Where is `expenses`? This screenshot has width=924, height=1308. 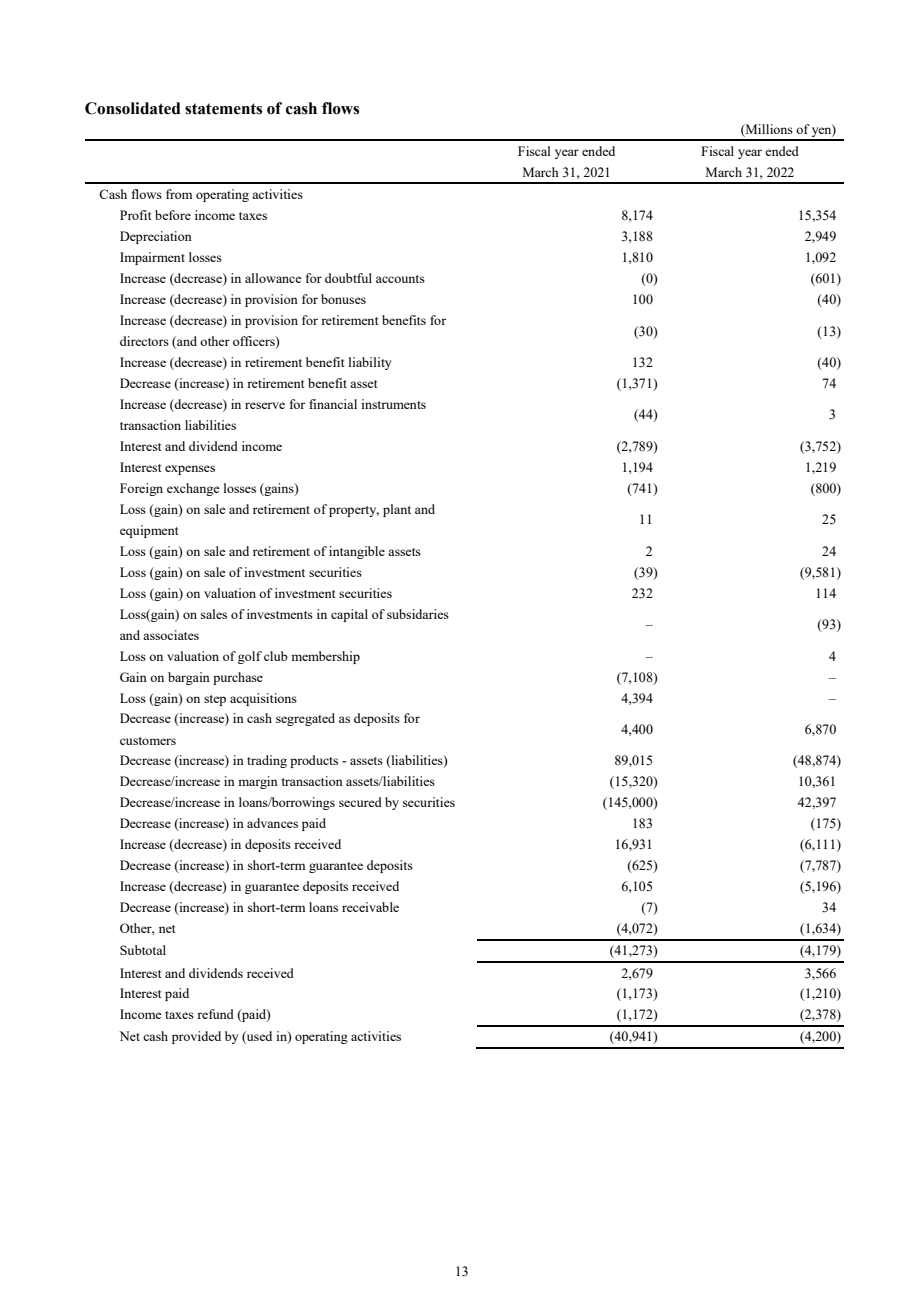
expenses is located at coordinates (190, 470).
